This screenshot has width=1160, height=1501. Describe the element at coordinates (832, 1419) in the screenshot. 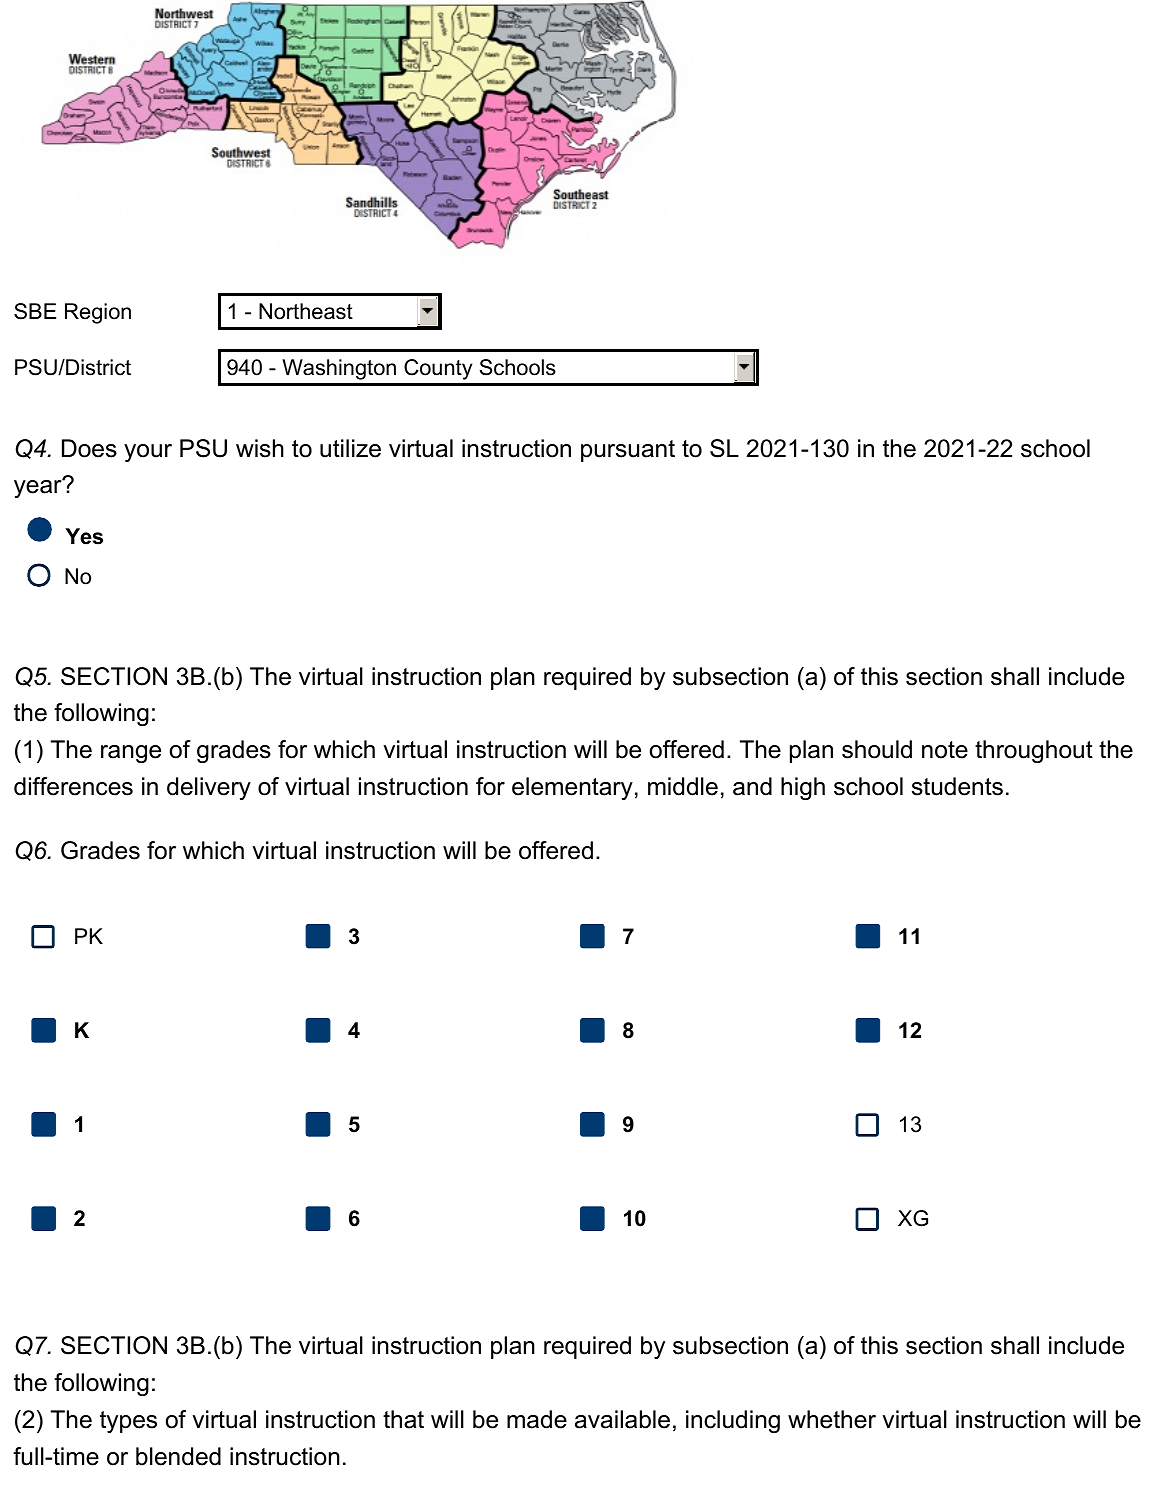

I see `whether` at that location.
